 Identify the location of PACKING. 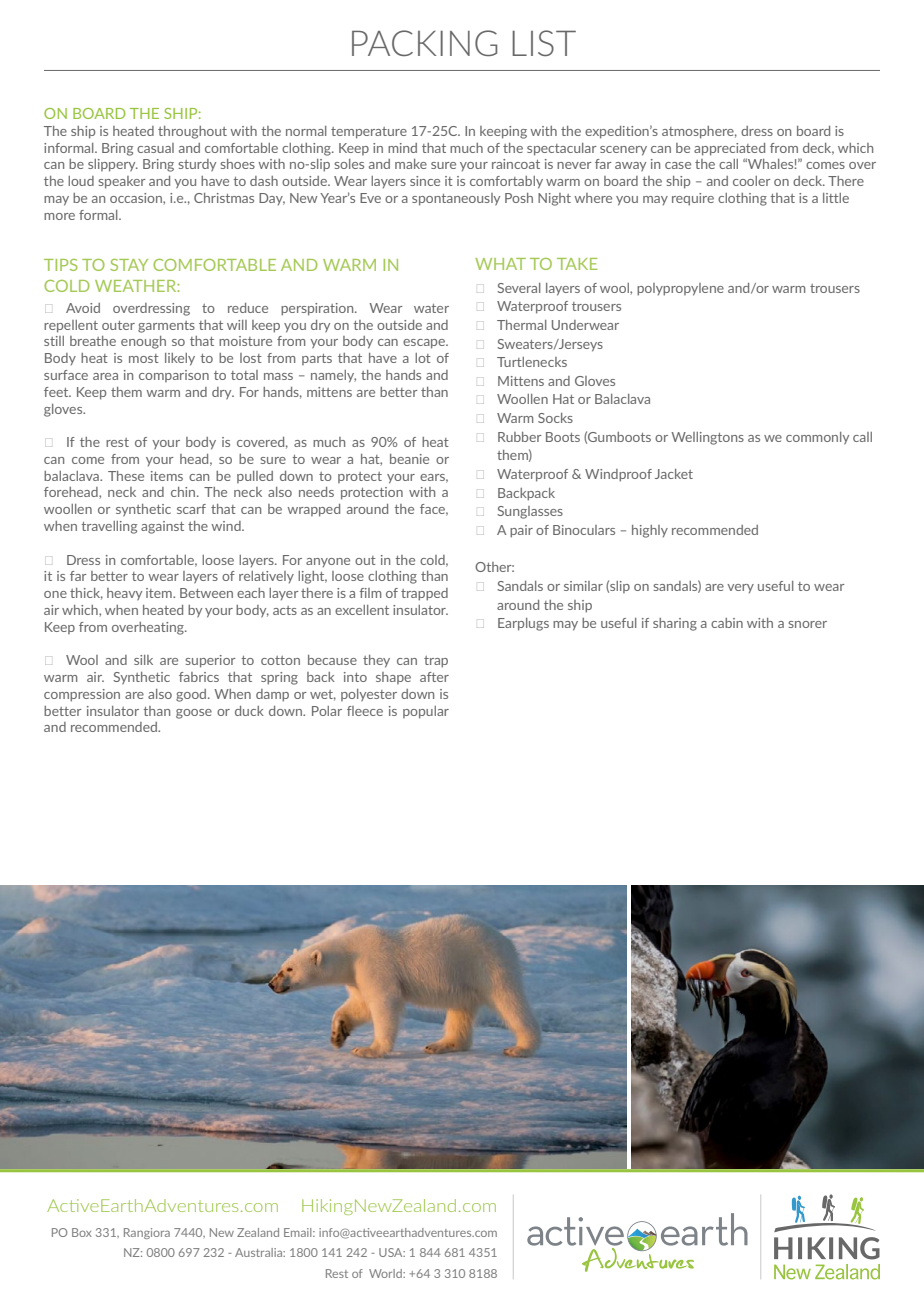
(424, 43).
